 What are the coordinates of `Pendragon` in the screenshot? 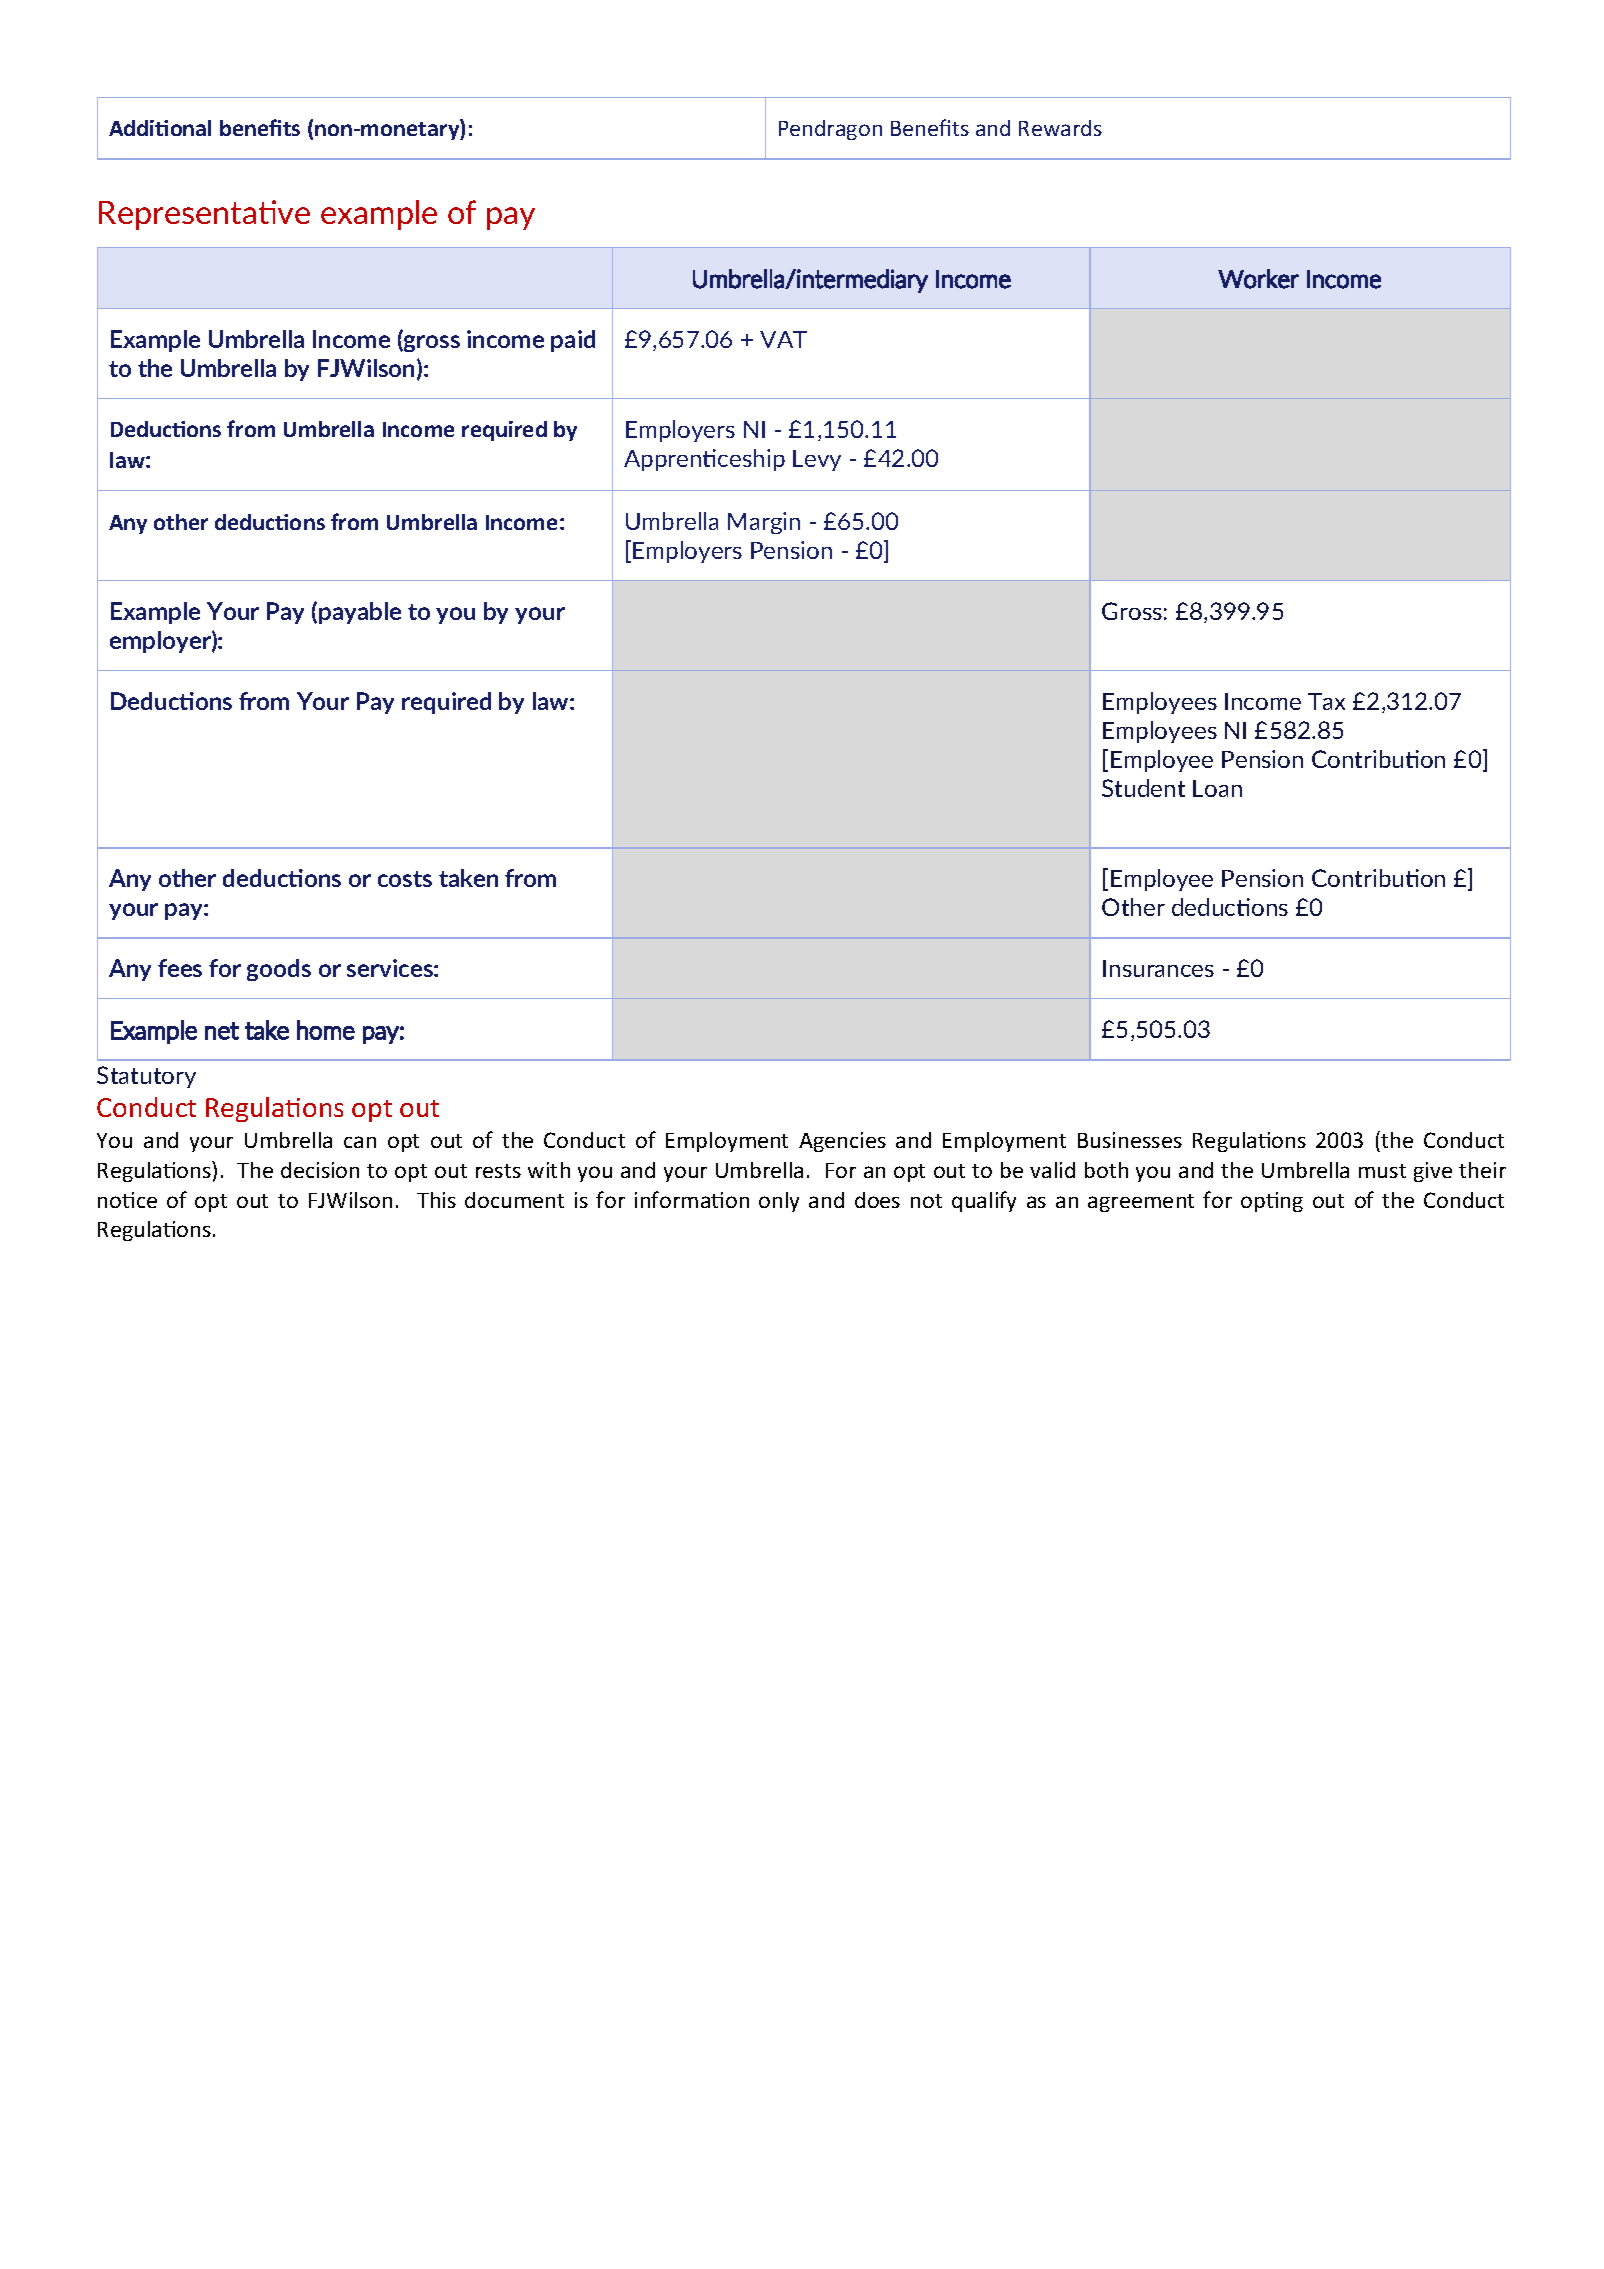 It's located at (830, 130).
